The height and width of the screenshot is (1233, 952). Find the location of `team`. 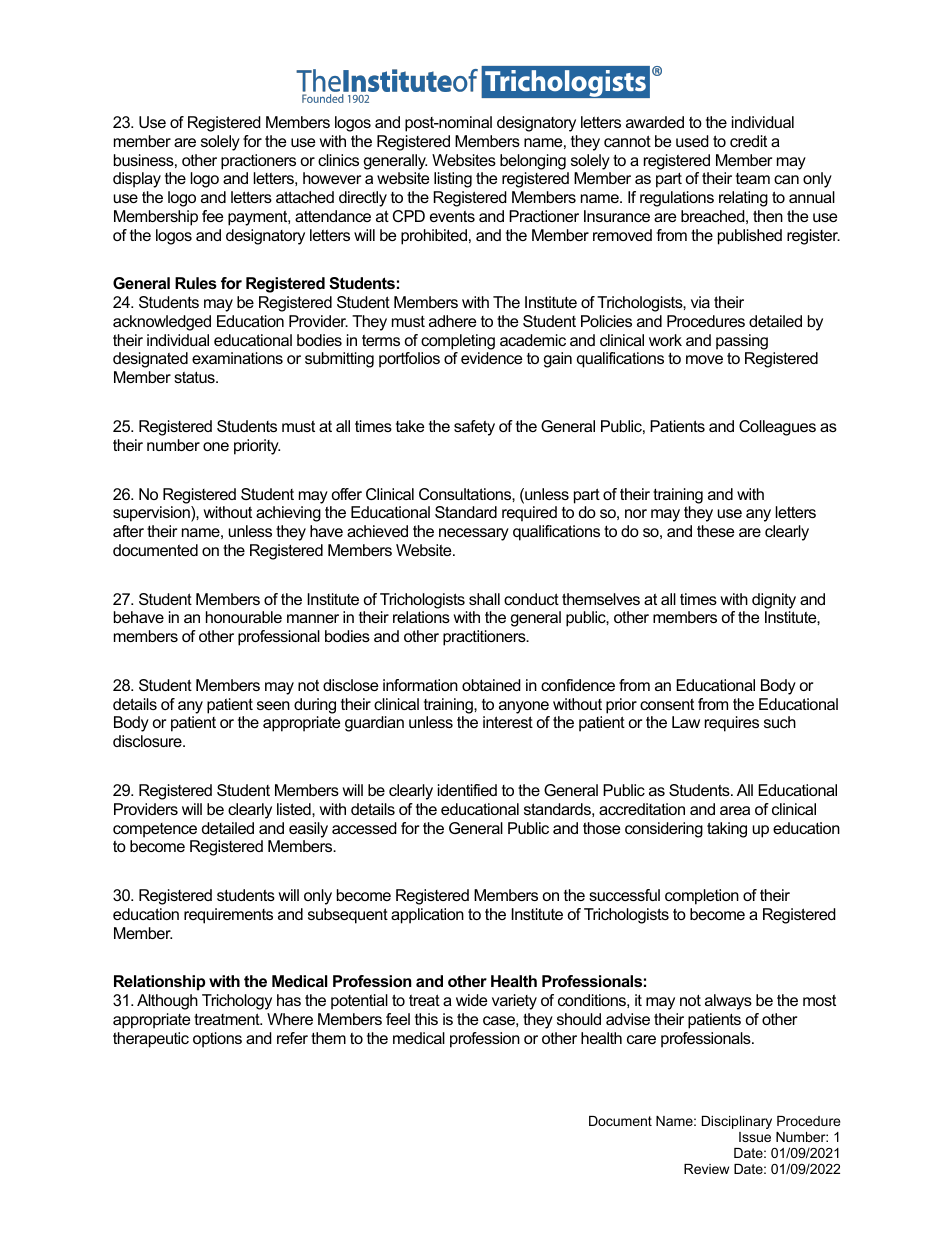

team is located at coordinates (753, 178).
